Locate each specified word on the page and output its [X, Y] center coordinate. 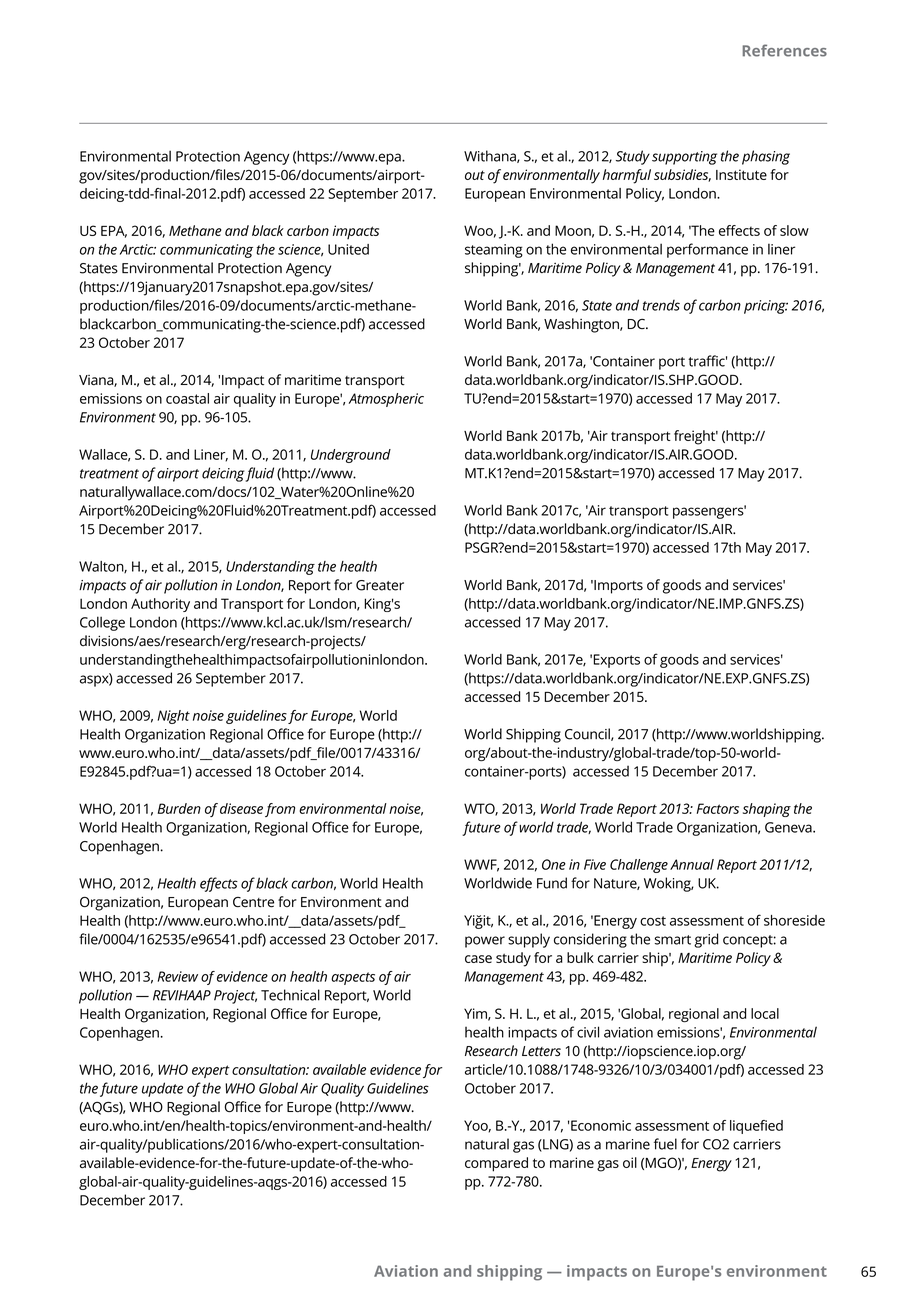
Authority [160, 605]
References [784, 50]
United [348, 249]
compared [496, 1164]
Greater [380, 585]
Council [588, 734]
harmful [627, 176]
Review [178, 976]
